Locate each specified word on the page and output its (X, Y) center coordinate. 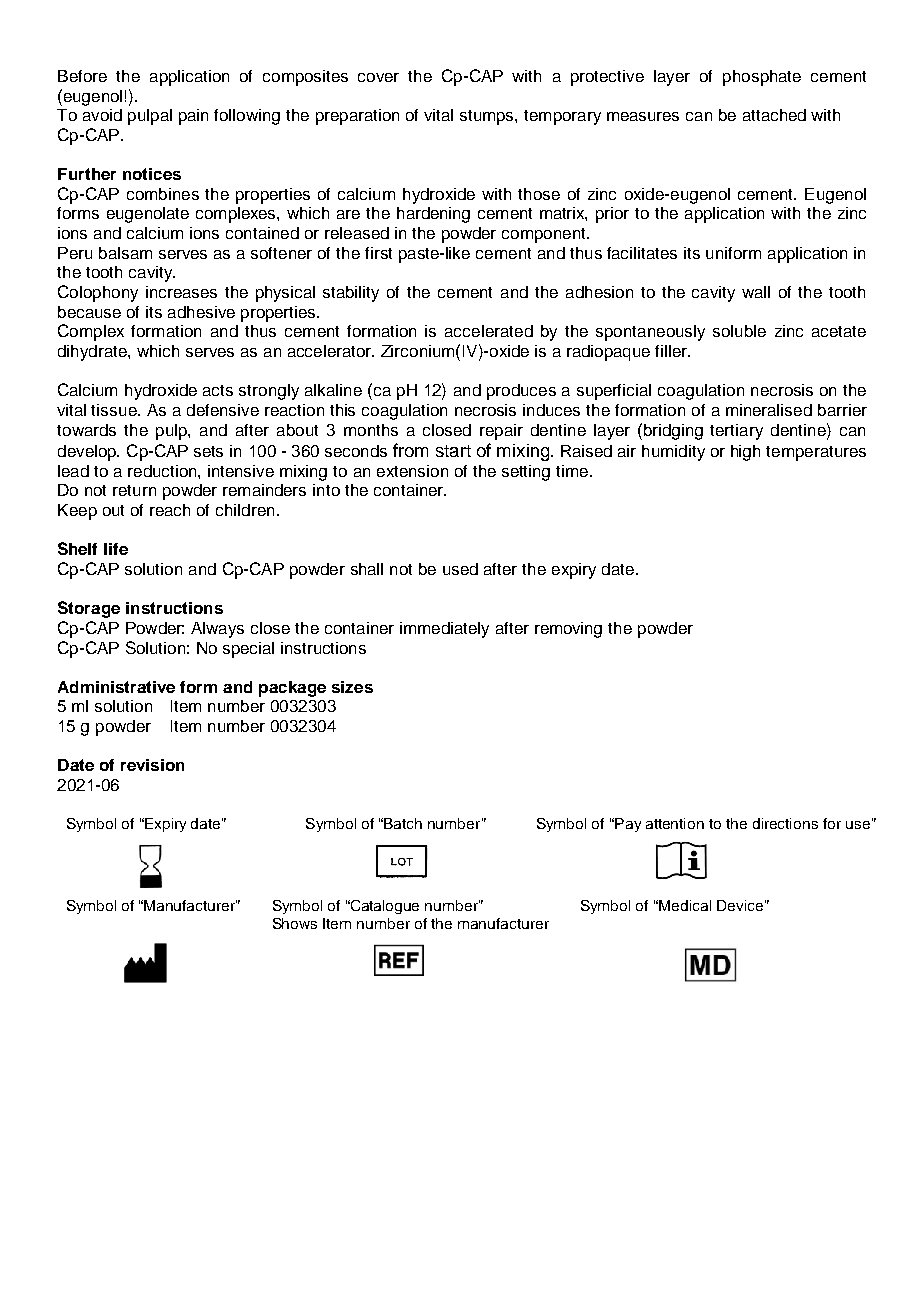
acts (218, 390)
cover (378, 77)
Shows (295, 923)
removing (568, 630)
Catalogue (384, 907)
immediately (444, 630)
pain (193, 117)
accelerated (489, 331)
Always (217, 630)
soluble (739, 331)
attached (774, 115)
